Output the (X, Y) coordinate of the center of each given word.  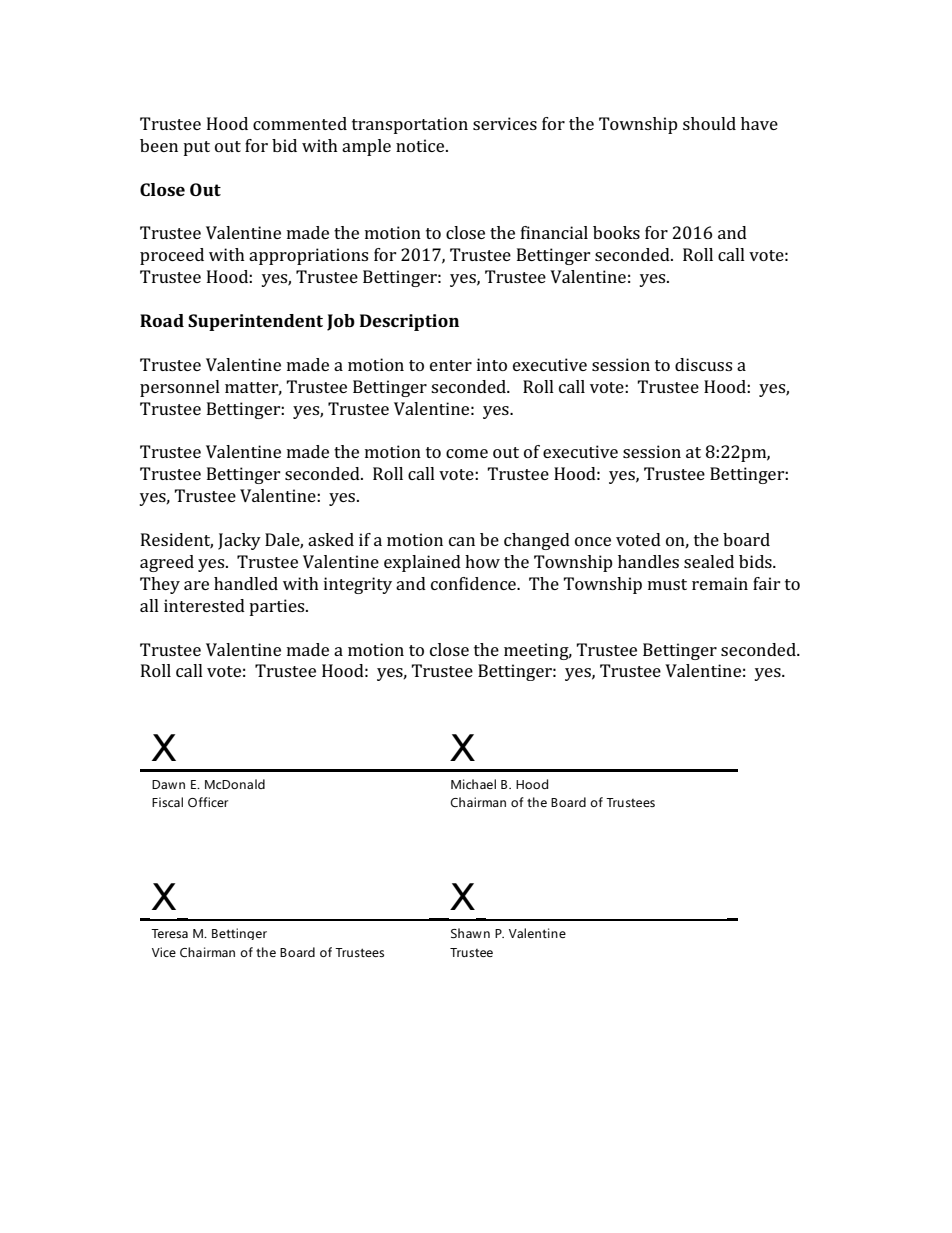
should (709, 123)
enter (451, 365)
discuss (703, 364)
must (667, 584)
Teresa (169, 933)
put (196, 148)
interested (204, 605)
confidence (474, 583)
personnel (180, 388)
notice (421, 145)
